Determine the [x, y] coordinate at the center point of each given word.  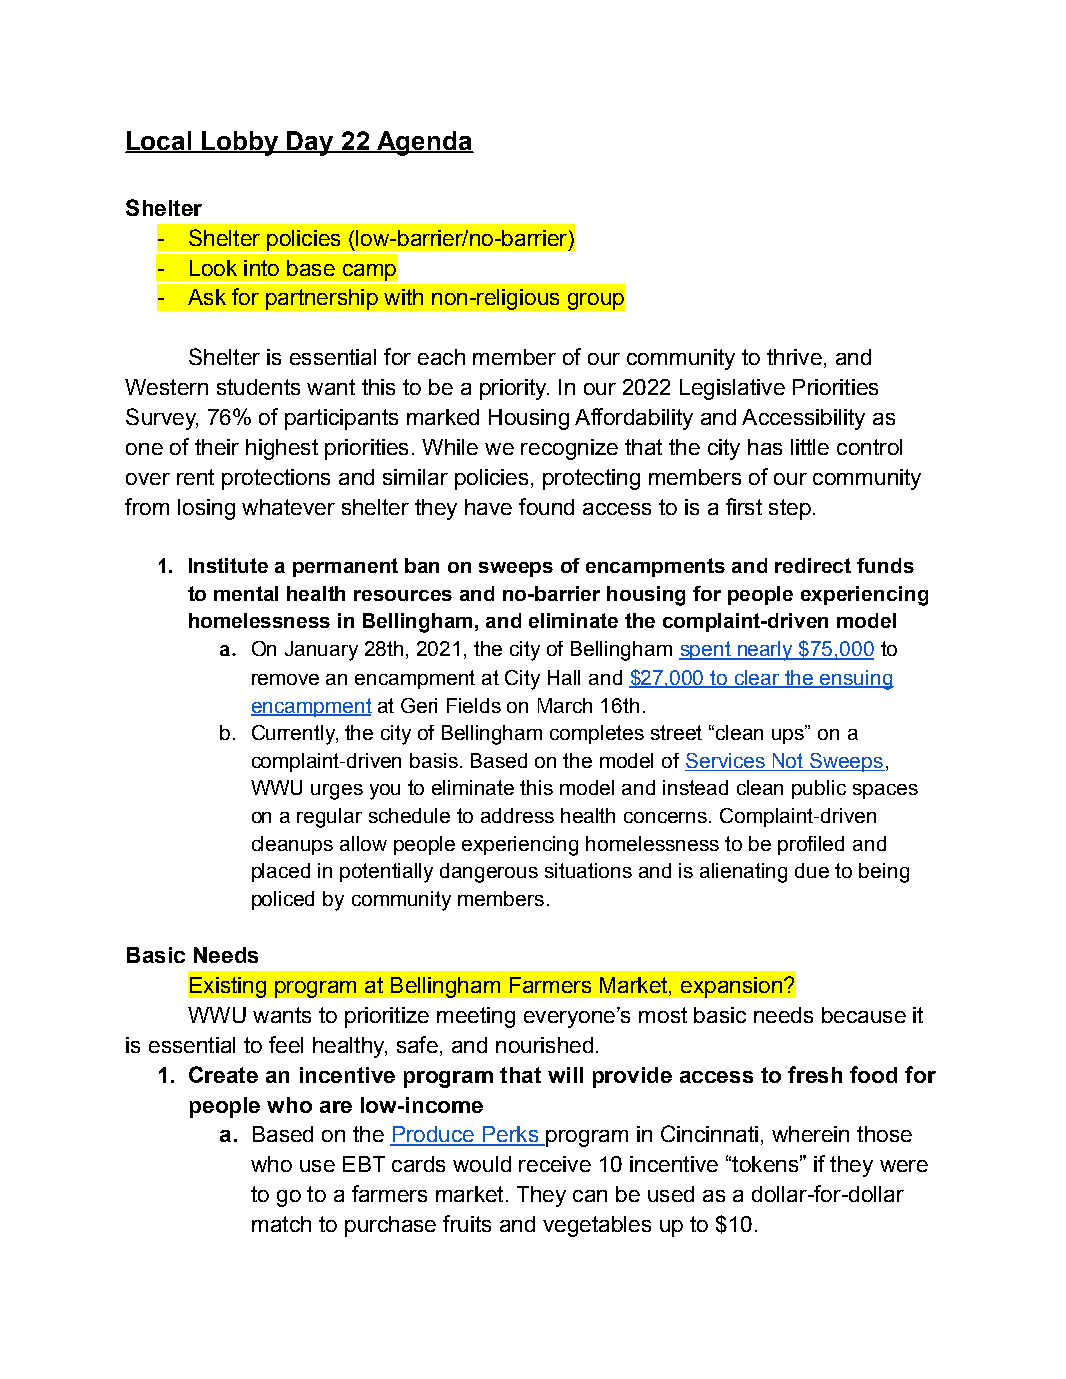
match [281, 1224]
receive [555, 1164]
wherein [810, 1134]
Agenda [424, 143]
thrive [794, 357]
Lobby [240, 143]
